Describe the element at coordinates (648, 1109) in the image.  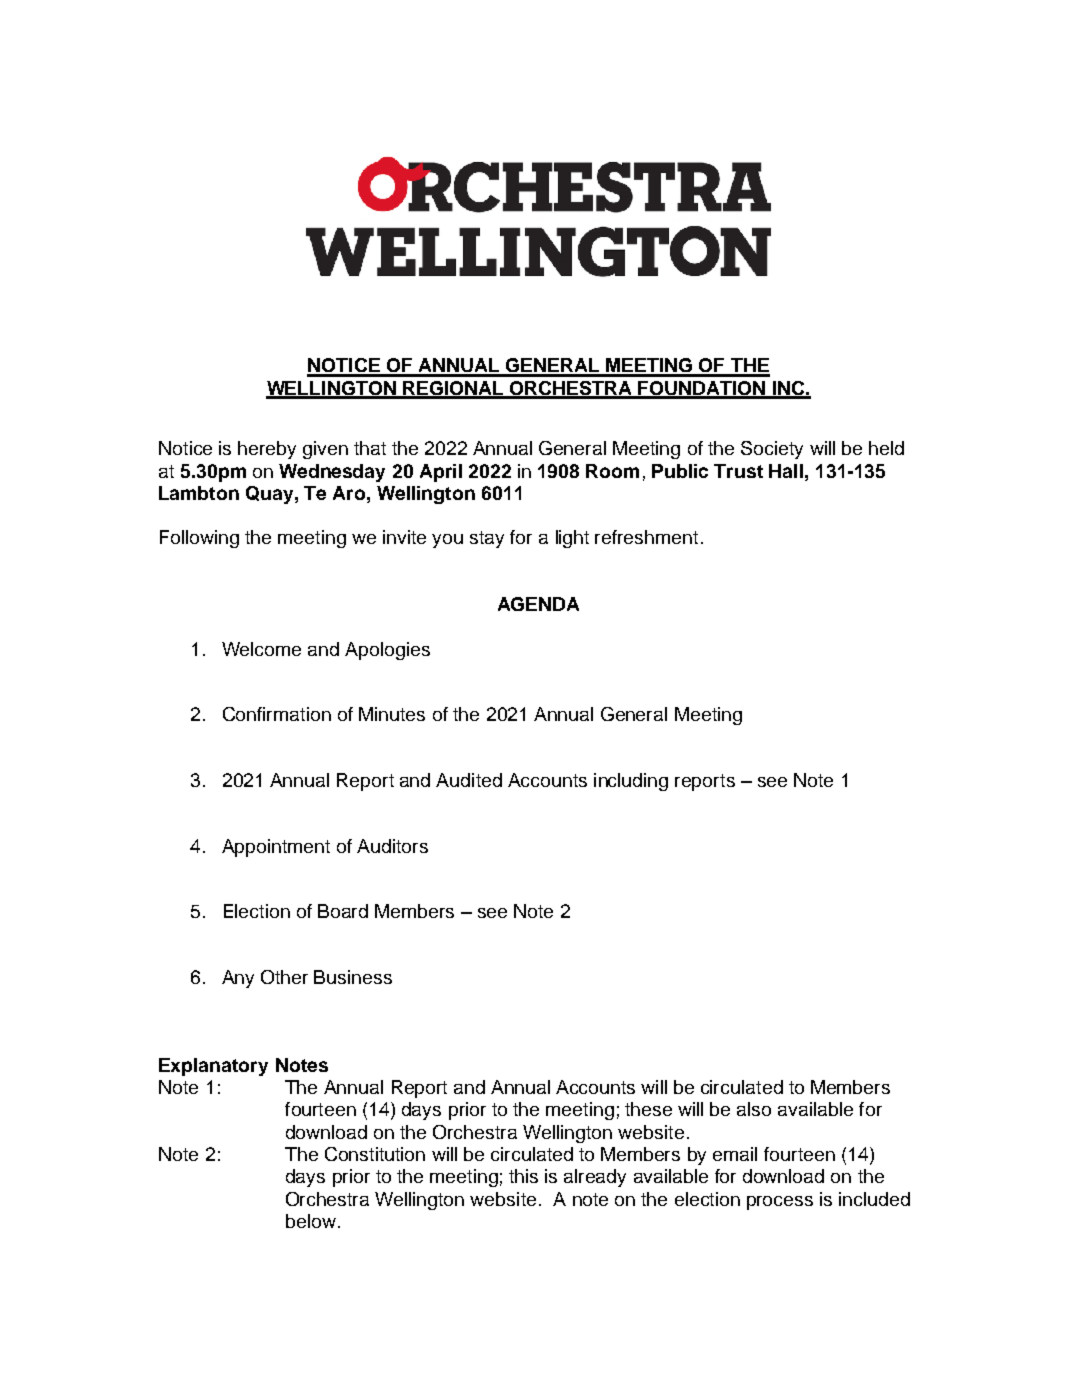
I see `these` at that location.
